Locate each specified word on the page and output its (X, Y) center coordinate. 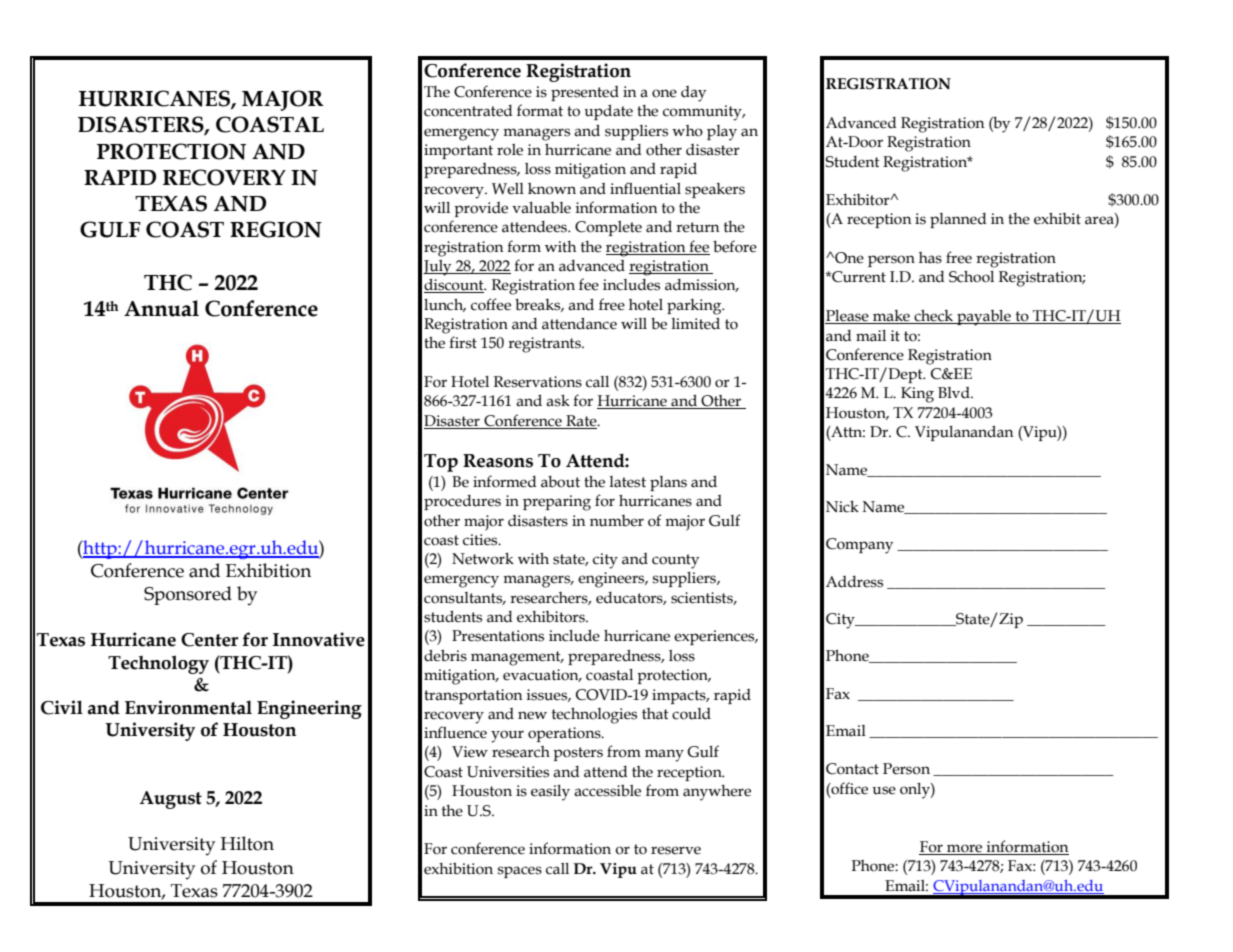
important (458, 151)
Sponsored (188, 595)
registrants (545, 345)
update (608, 112)
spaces (520, 872)
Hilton (247, 843)
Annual (161, 308)
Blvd (955, 393)
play (722, 133)
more (965, 849)
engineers (612, 580)
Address (854, 582)
